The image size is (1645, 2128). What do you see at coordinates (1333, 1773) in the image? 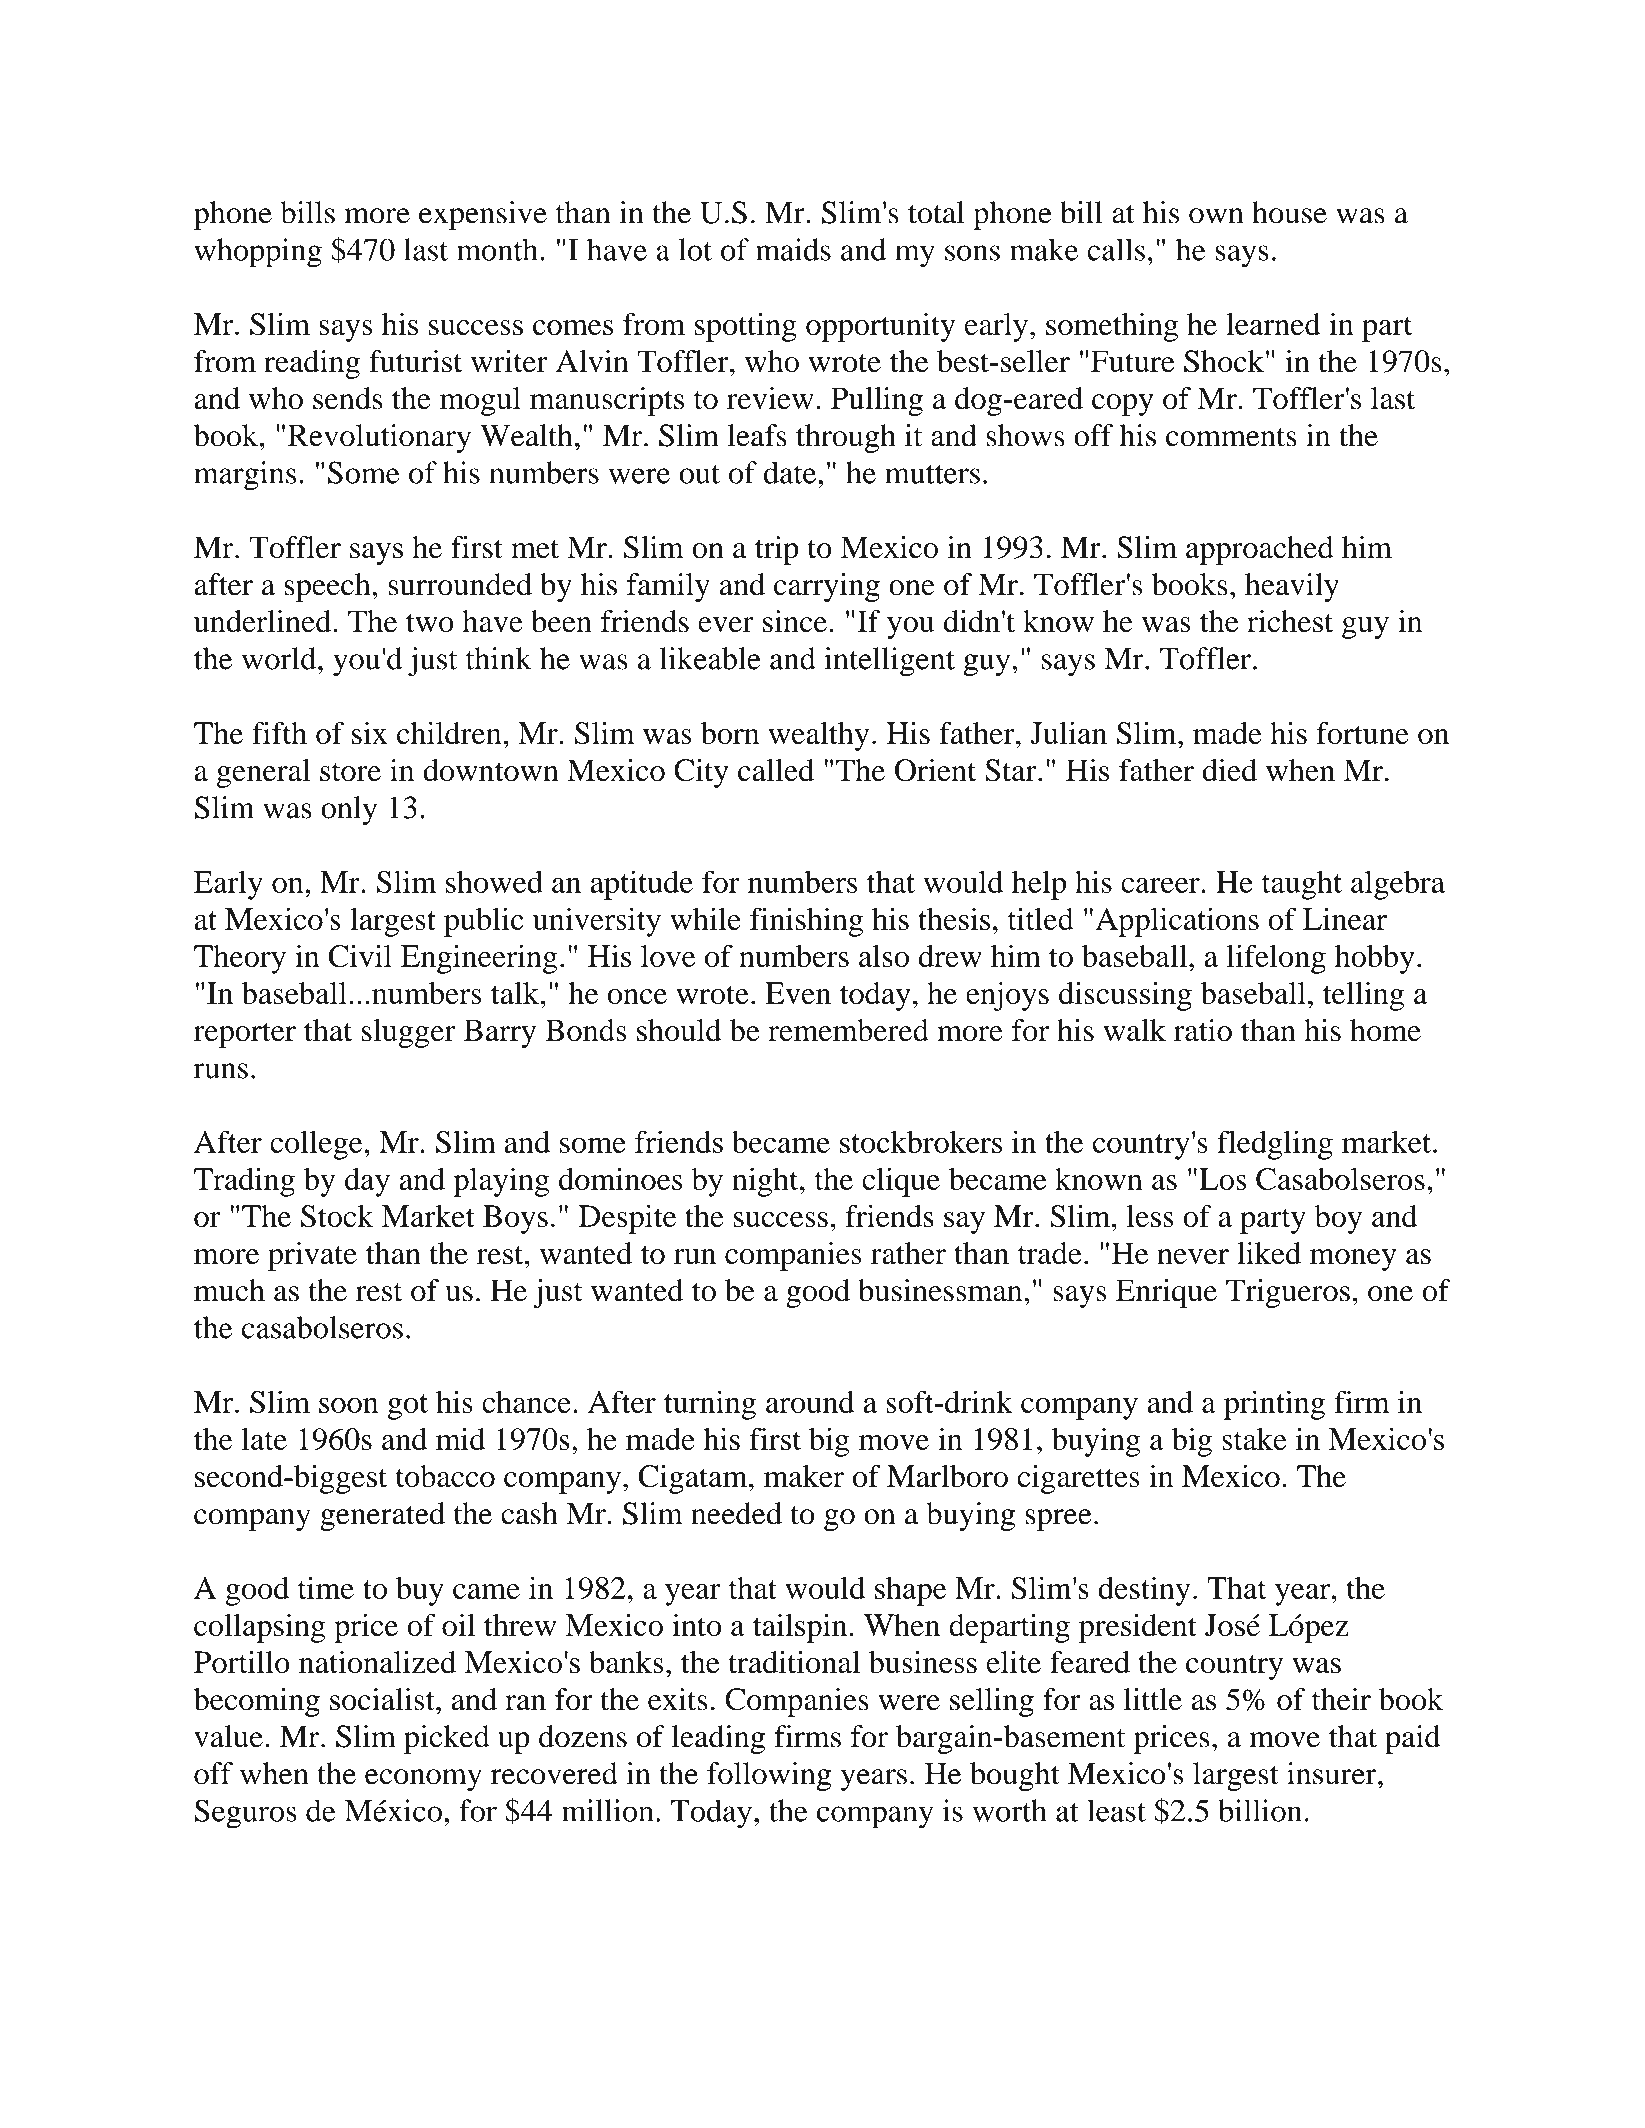
I see `insurer` at bounding box center [1333, 1773].
